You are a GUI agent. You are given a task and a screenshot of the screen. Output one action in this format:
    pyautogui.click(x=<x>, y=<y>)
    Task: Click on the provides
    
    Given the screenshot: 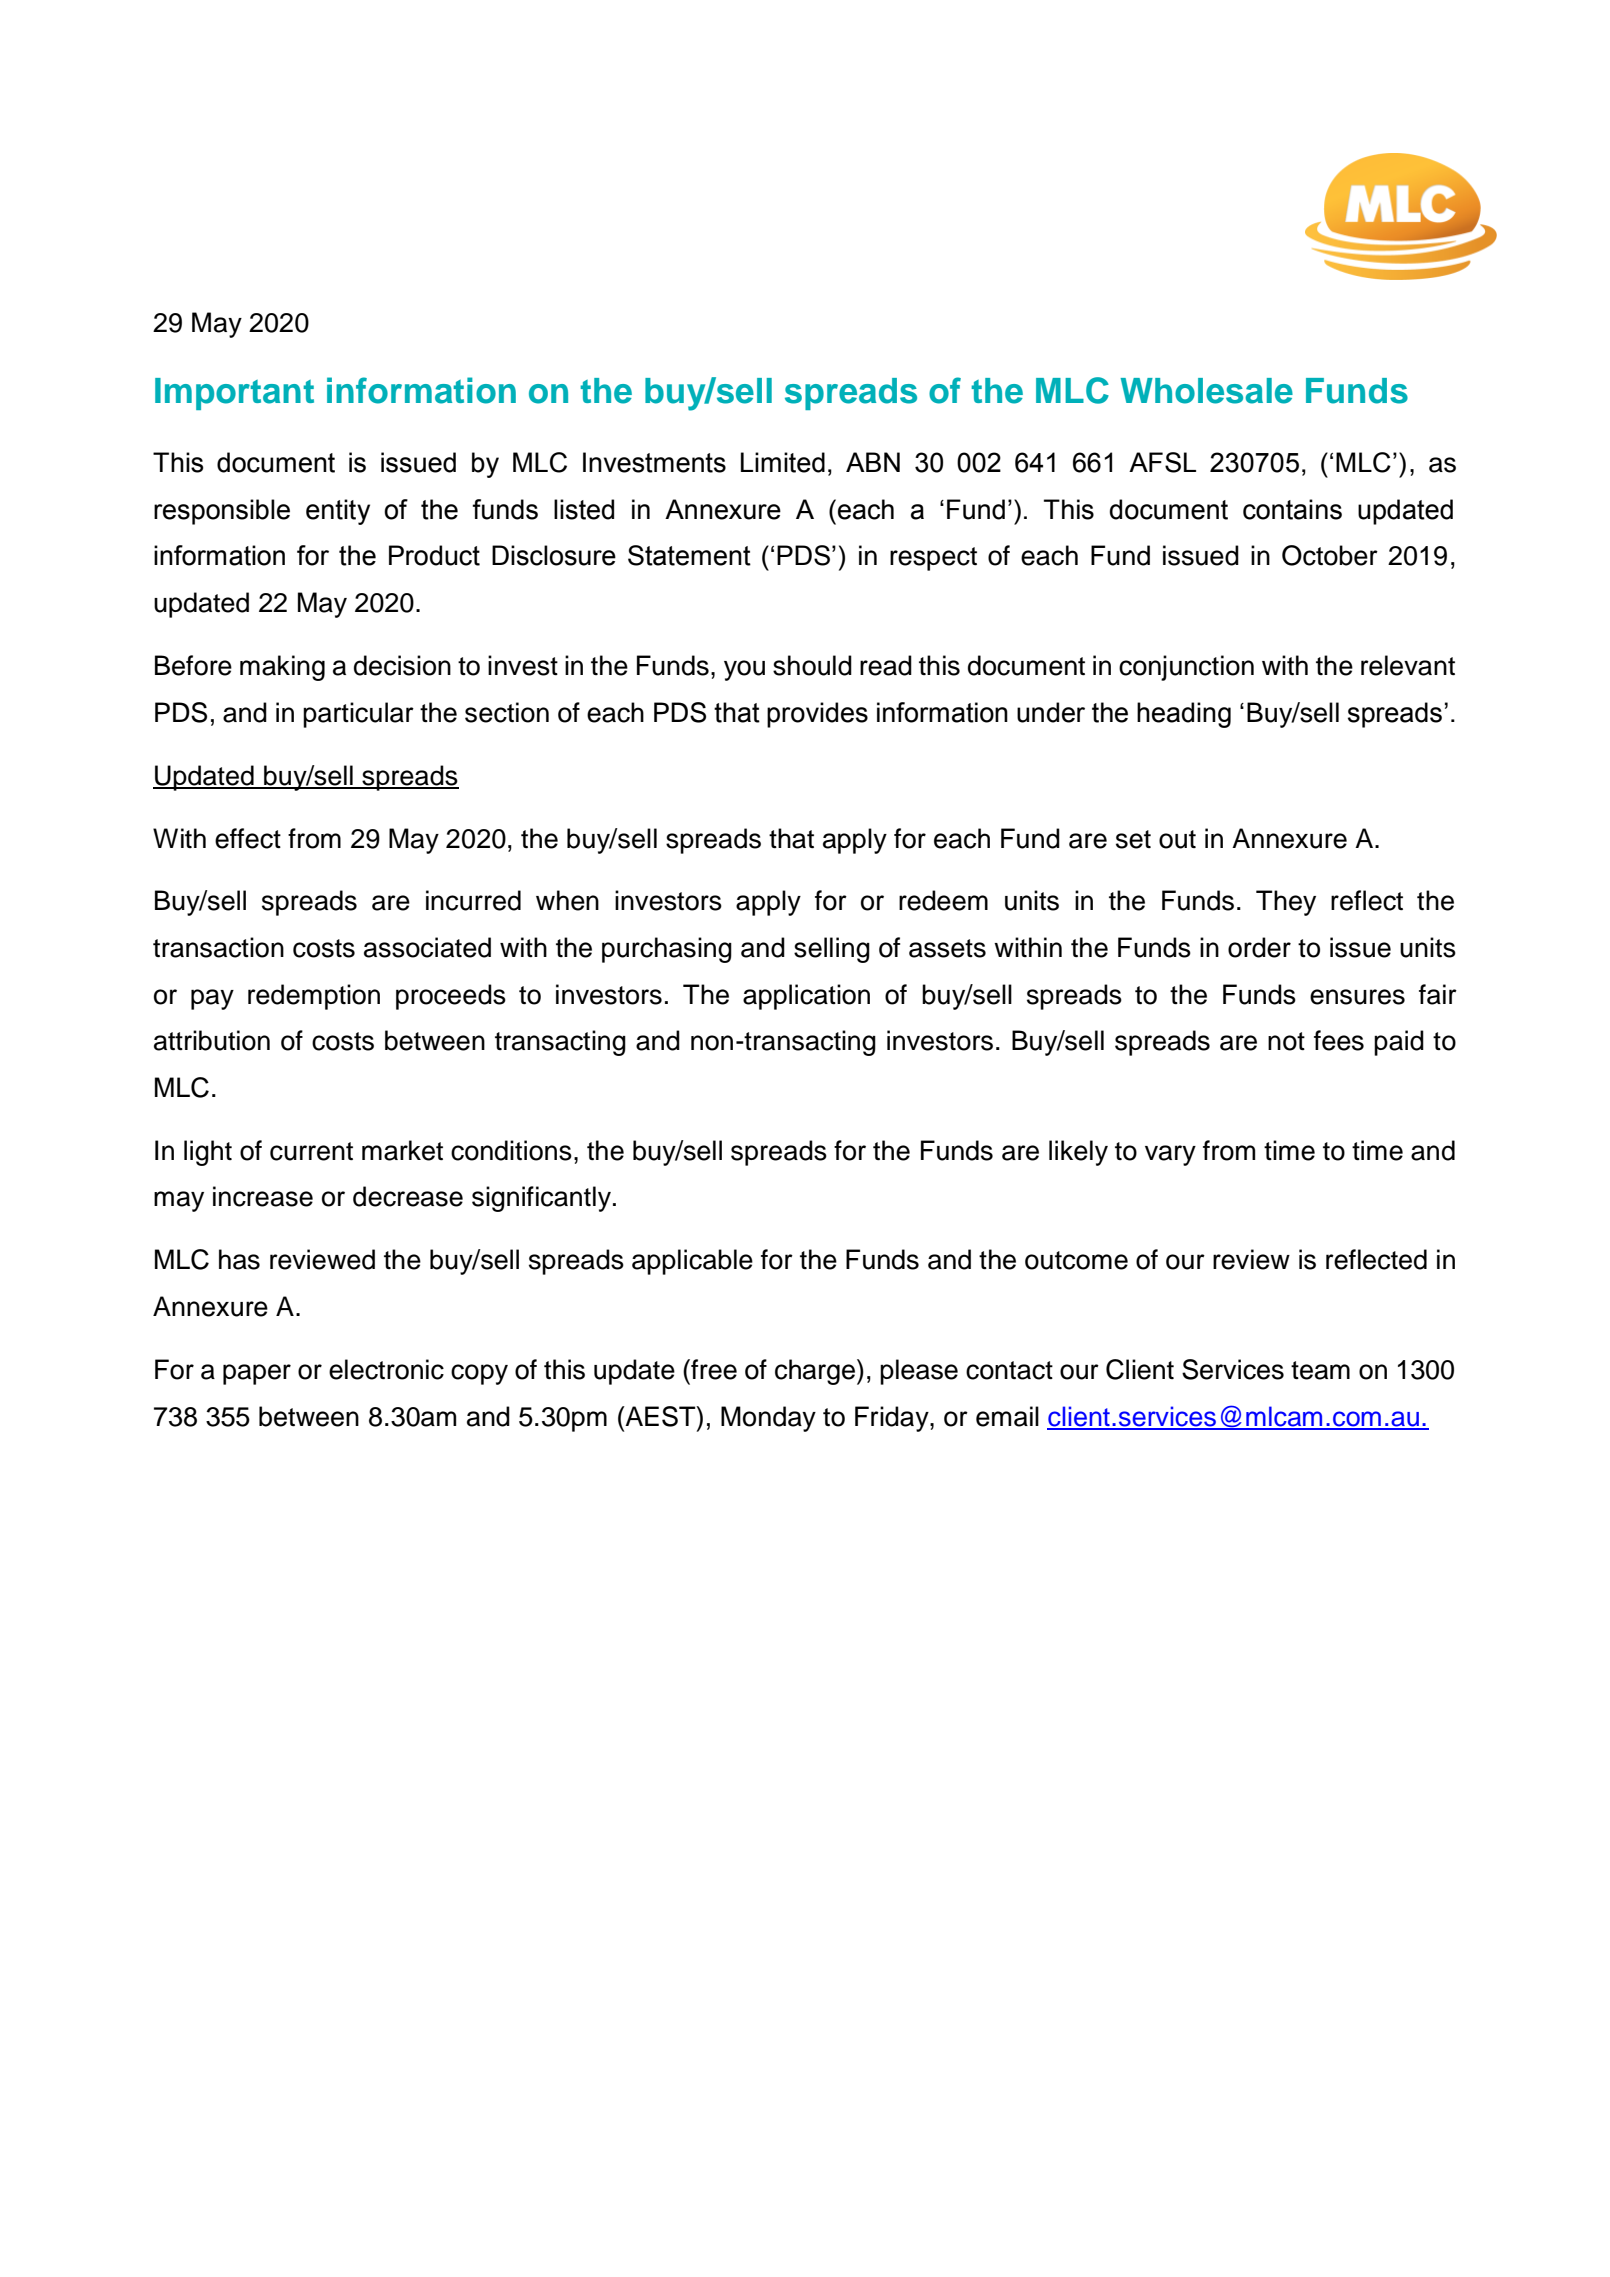 What is the action you would take?
    pyautogui.click(x=817, y=715)
